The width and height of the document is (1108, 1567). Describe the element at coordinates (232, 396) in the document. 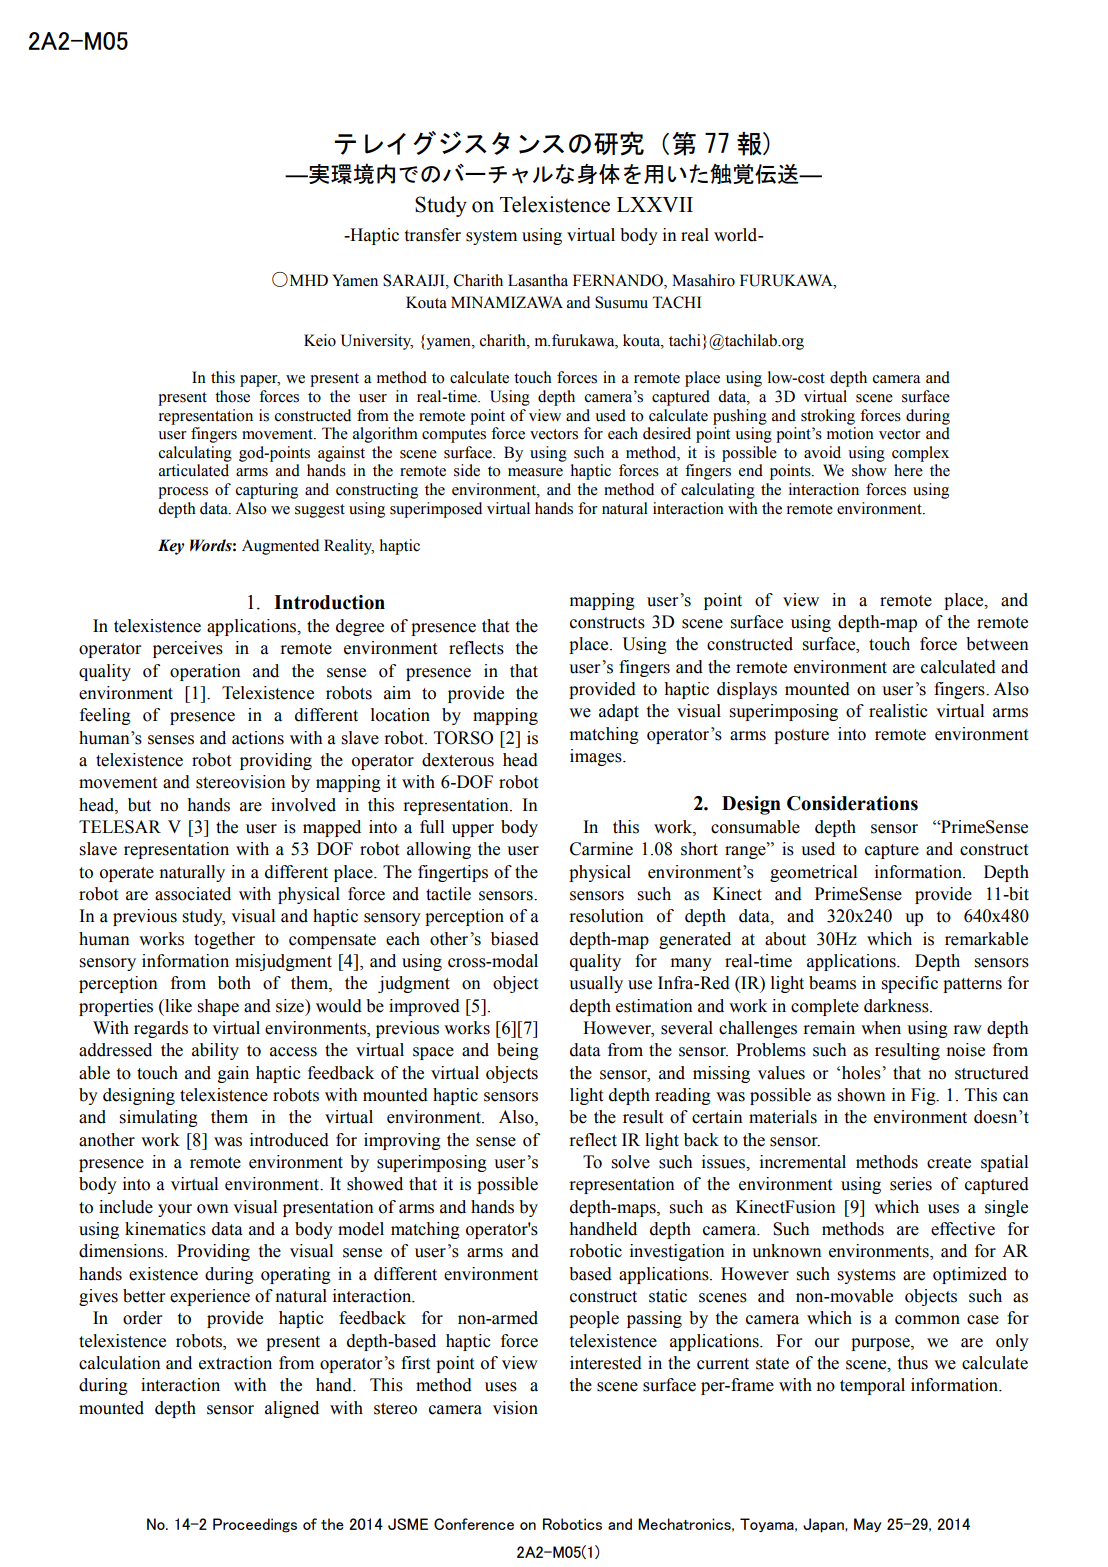

I see `those` at that location.
